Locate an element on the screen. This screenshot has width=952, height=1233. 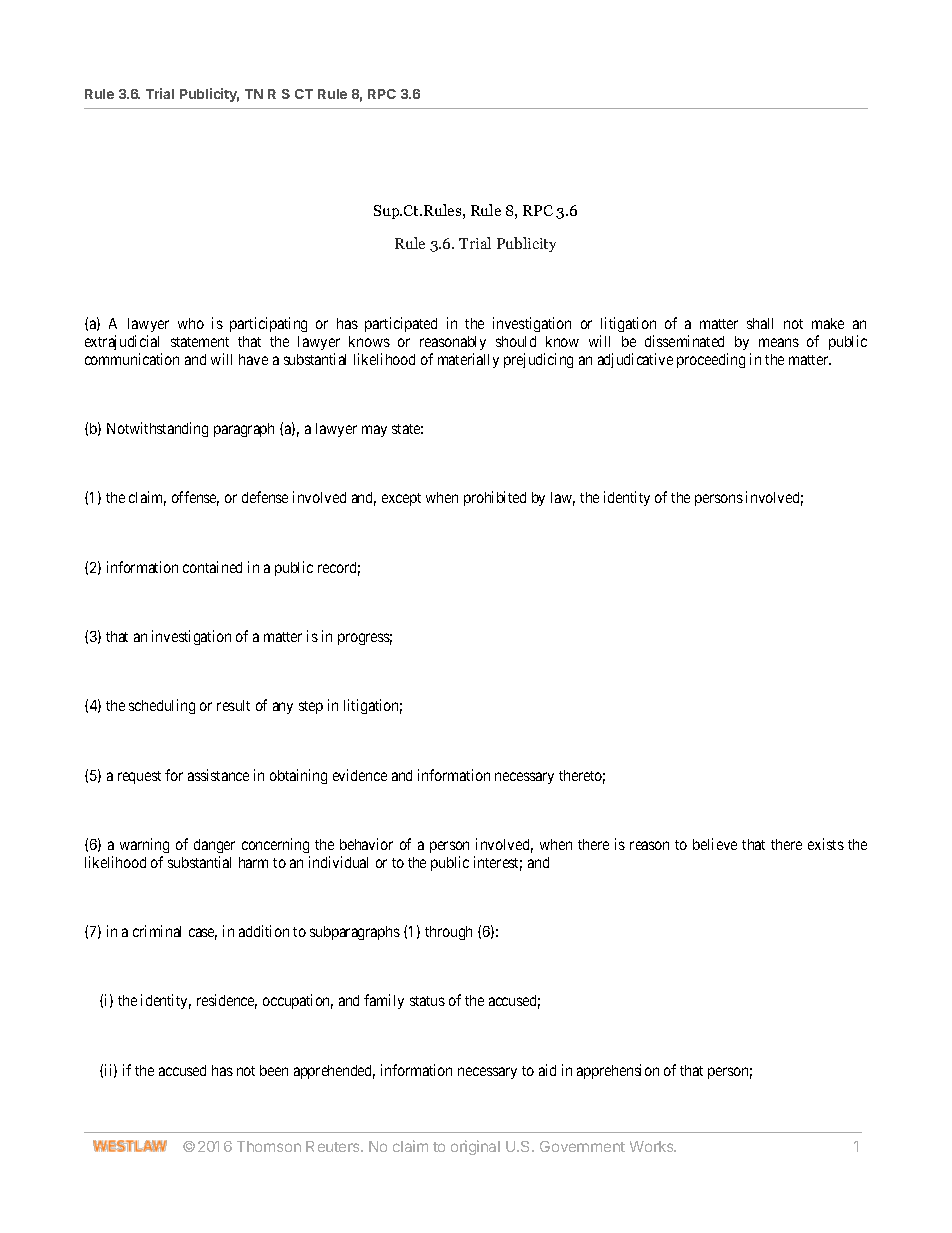
believe is located at coordinates (715, 844).
